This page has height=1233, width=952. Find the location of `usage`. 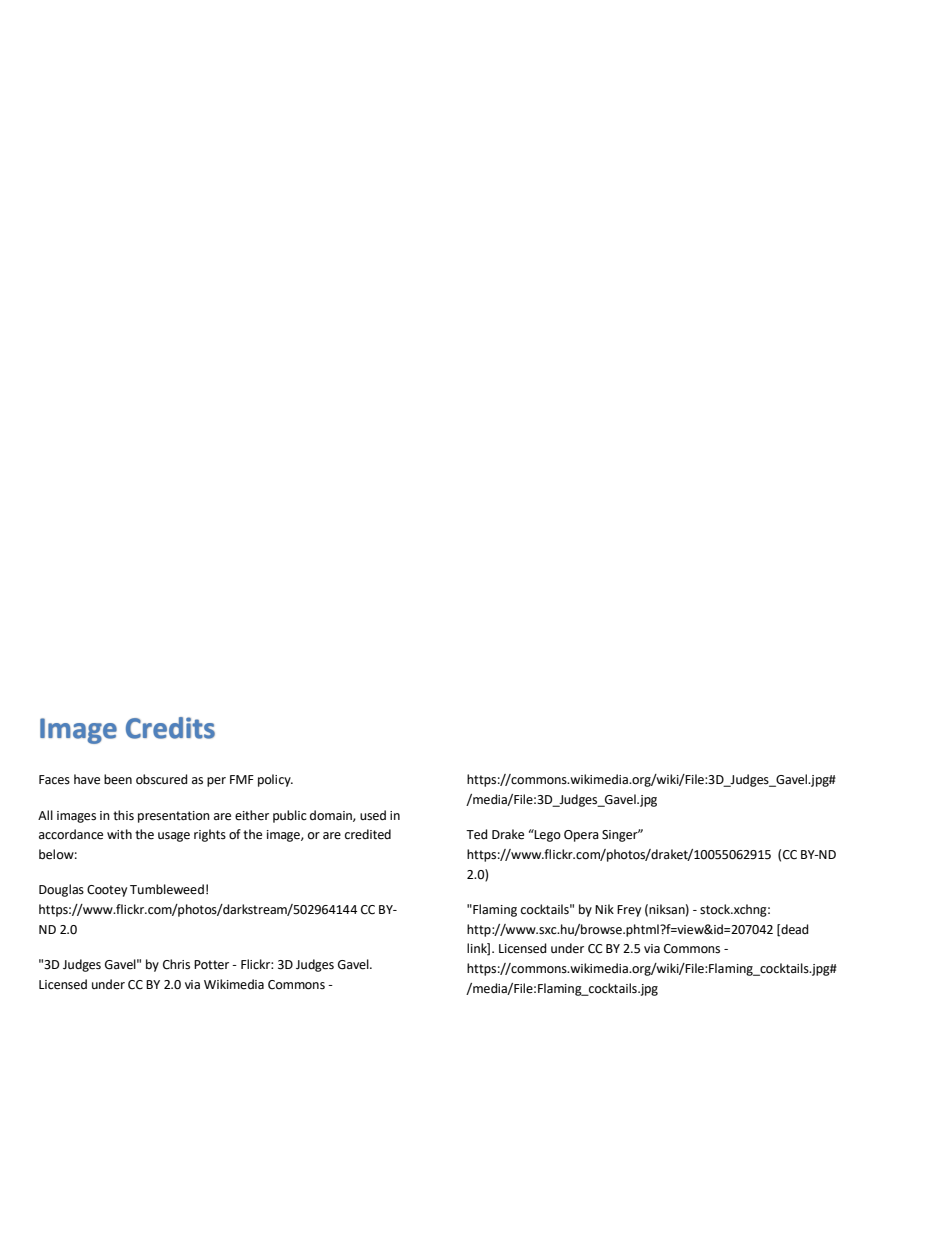

usage is located at coordinates (174, 837).
